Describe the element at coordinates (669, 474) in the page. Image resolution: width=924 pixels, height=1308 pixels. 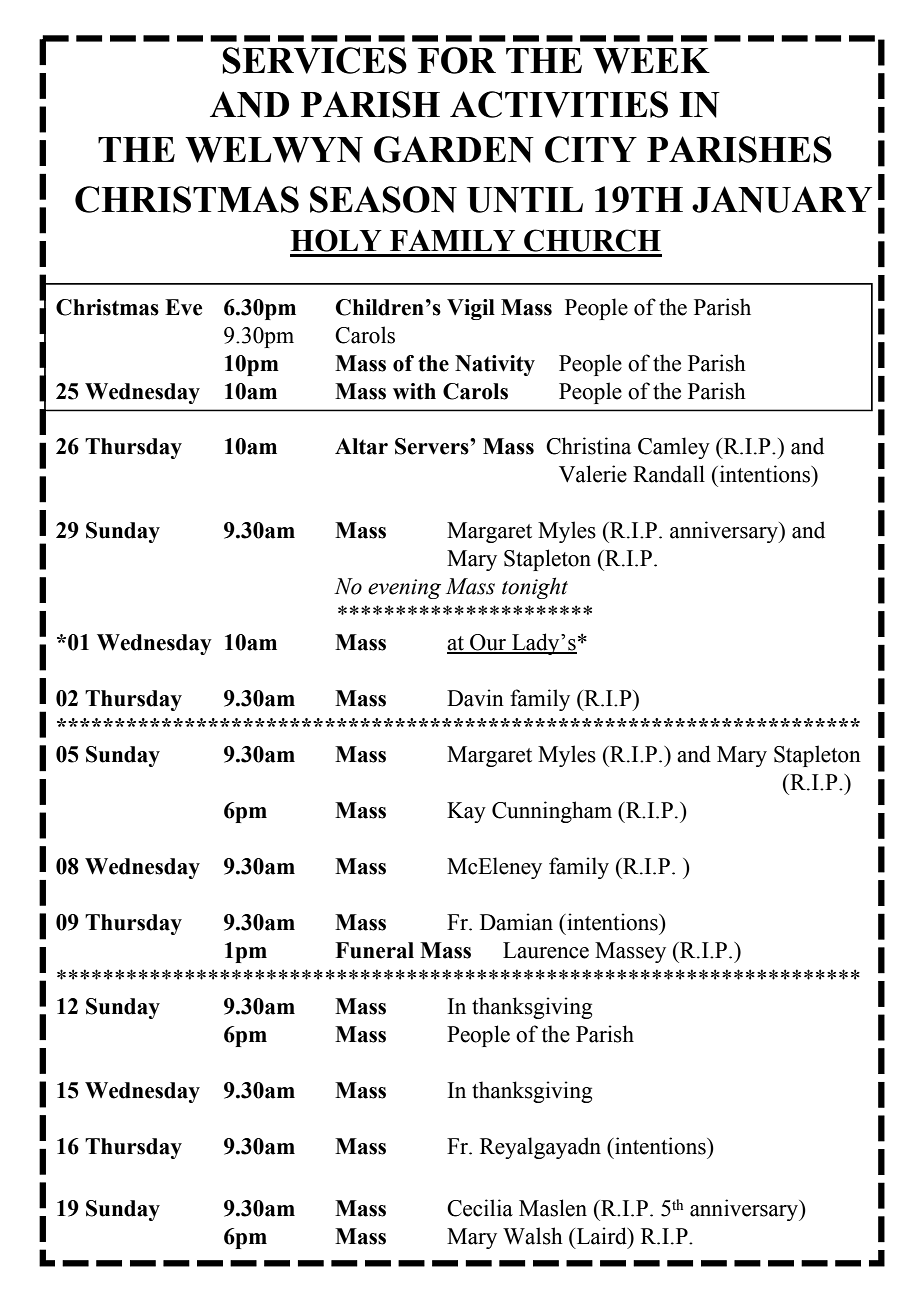
I see `Randall` at that location.
